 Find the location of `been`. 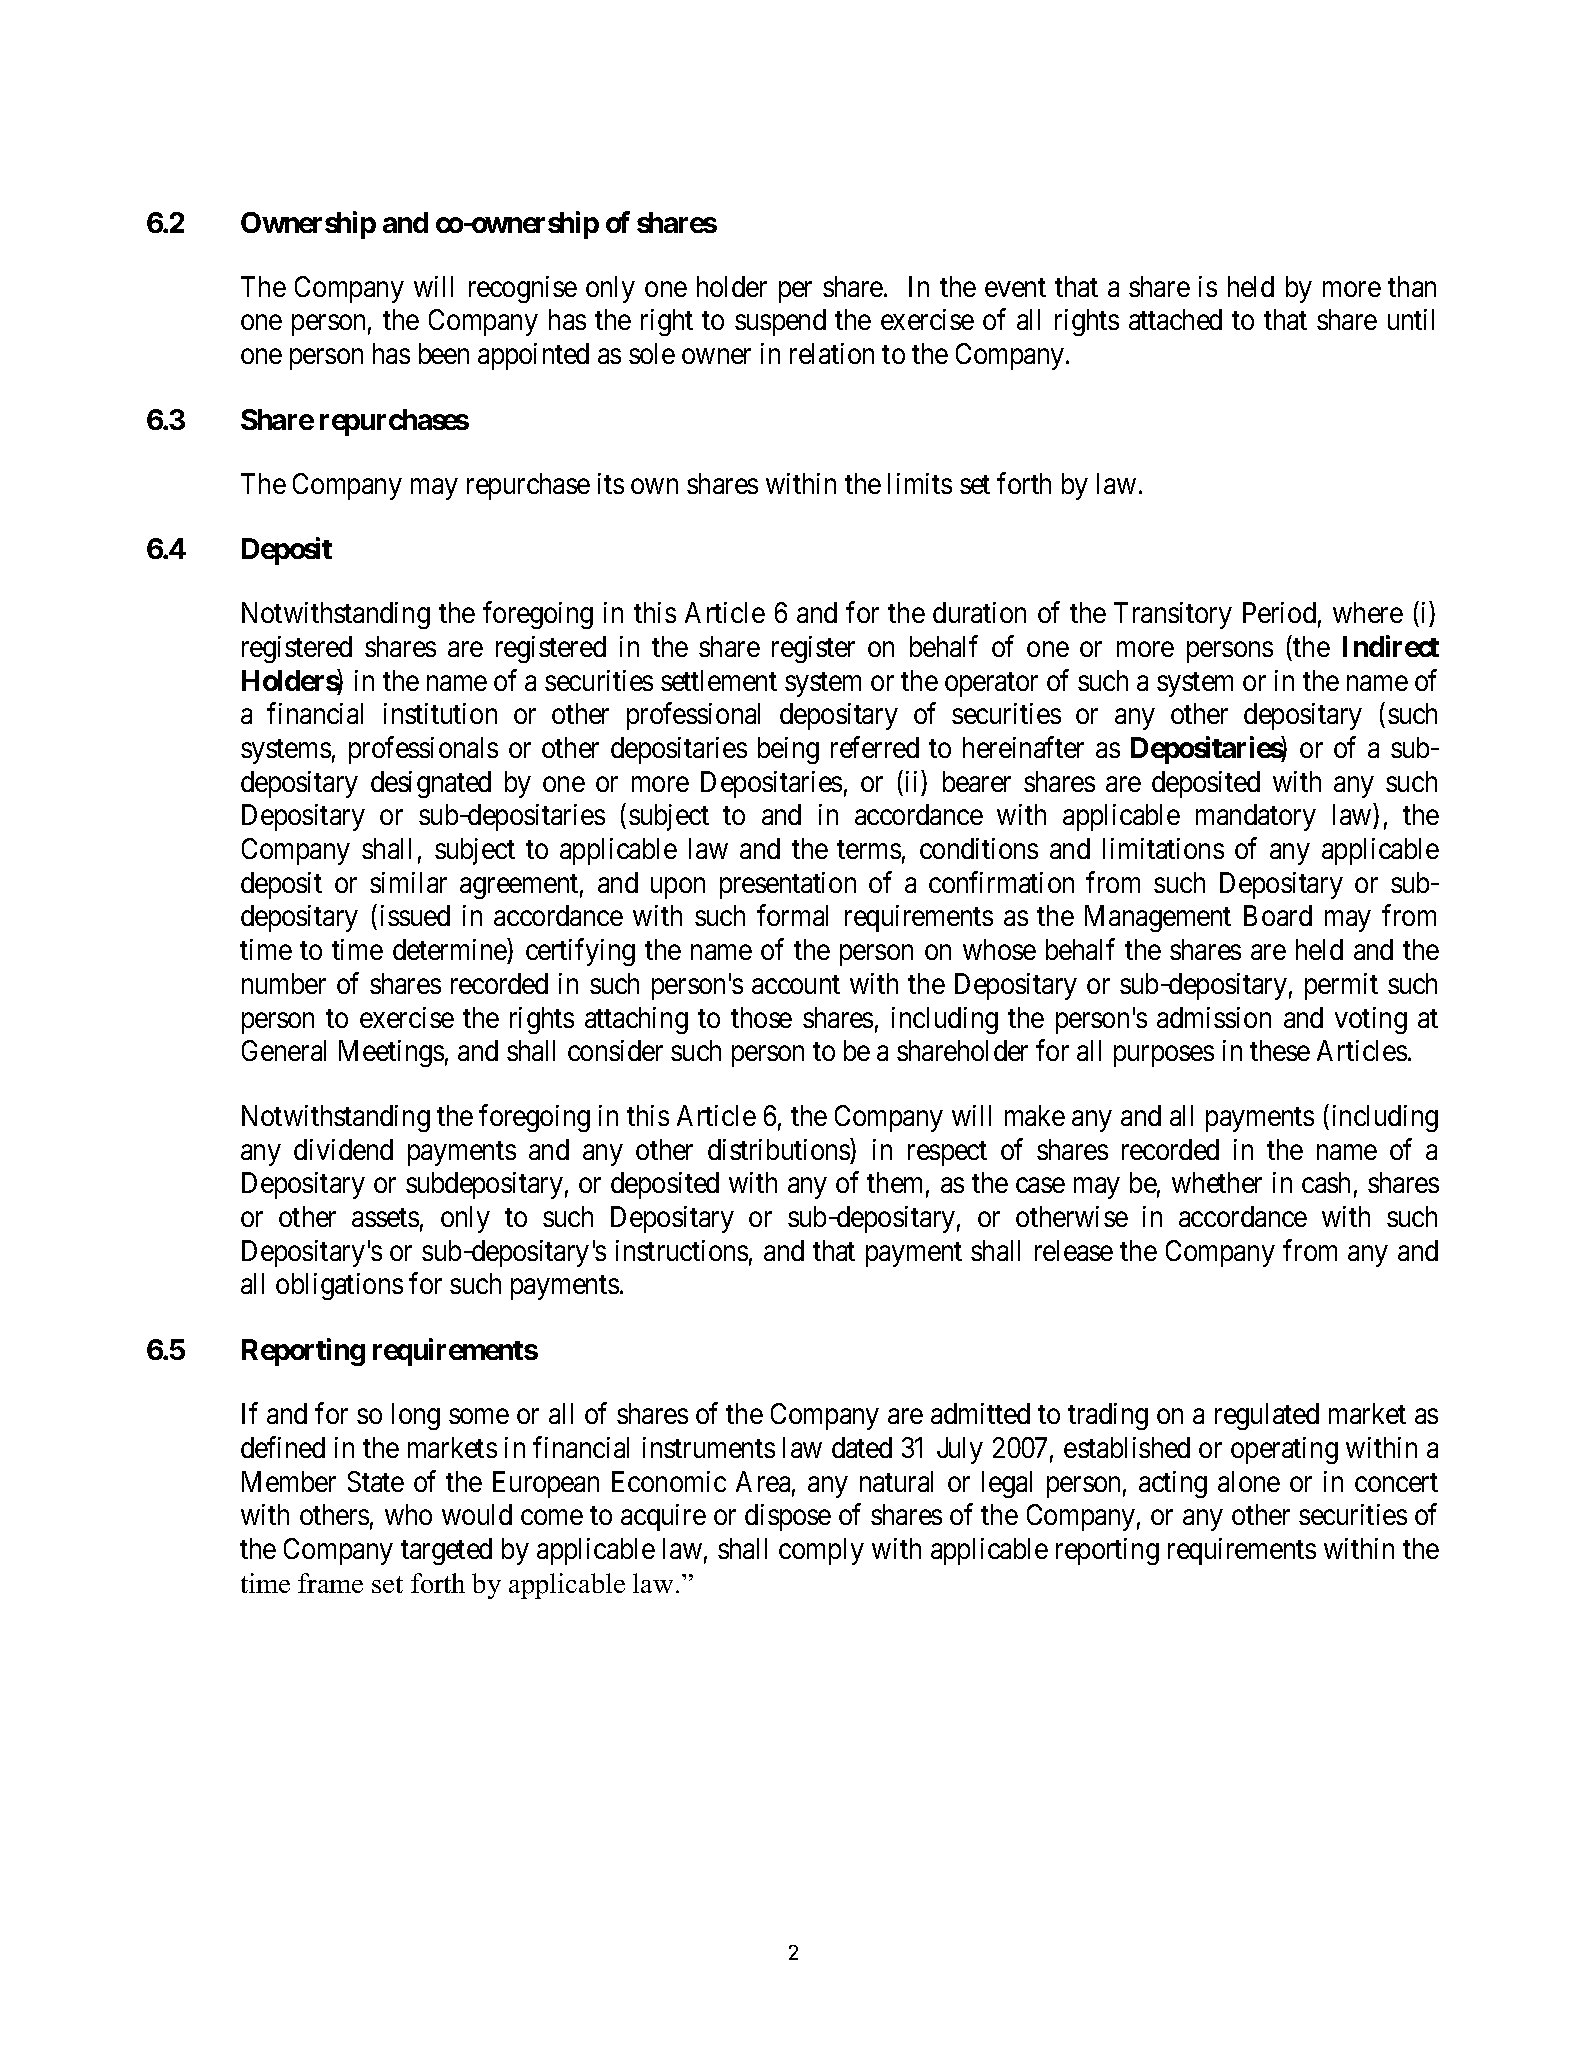

been is located at coordinates (444, 353).
